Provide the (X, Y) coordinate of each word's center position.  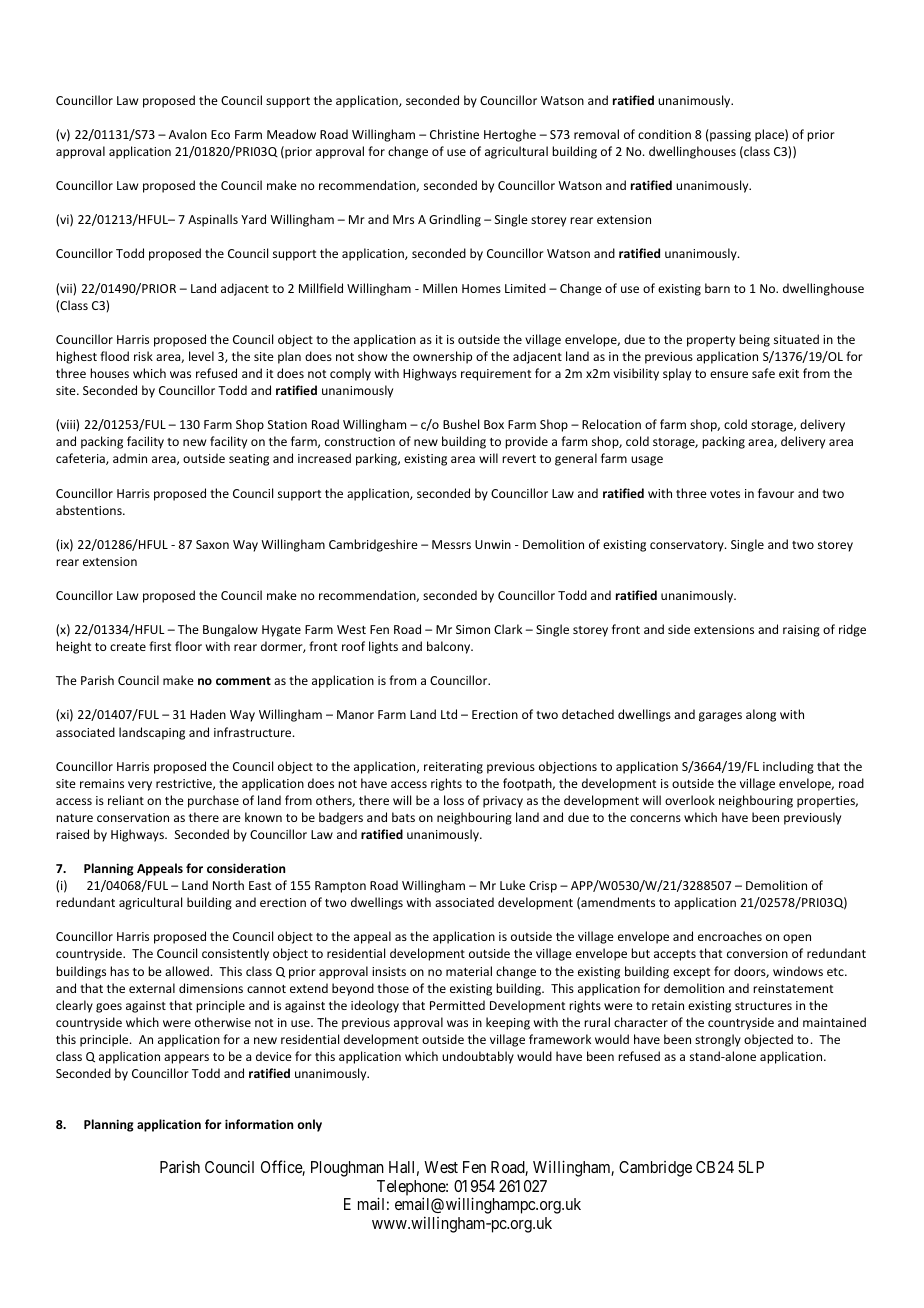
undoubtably (478, 1057)
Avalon (188, 134)
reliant (126, 800)
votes (725, 494)
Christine (454, 134)
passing (729, 135)
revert (519, 459)
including (788, 767)
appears (186, 1059)
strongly (718, 1040)
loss (454, 800)
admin (130, 458)
